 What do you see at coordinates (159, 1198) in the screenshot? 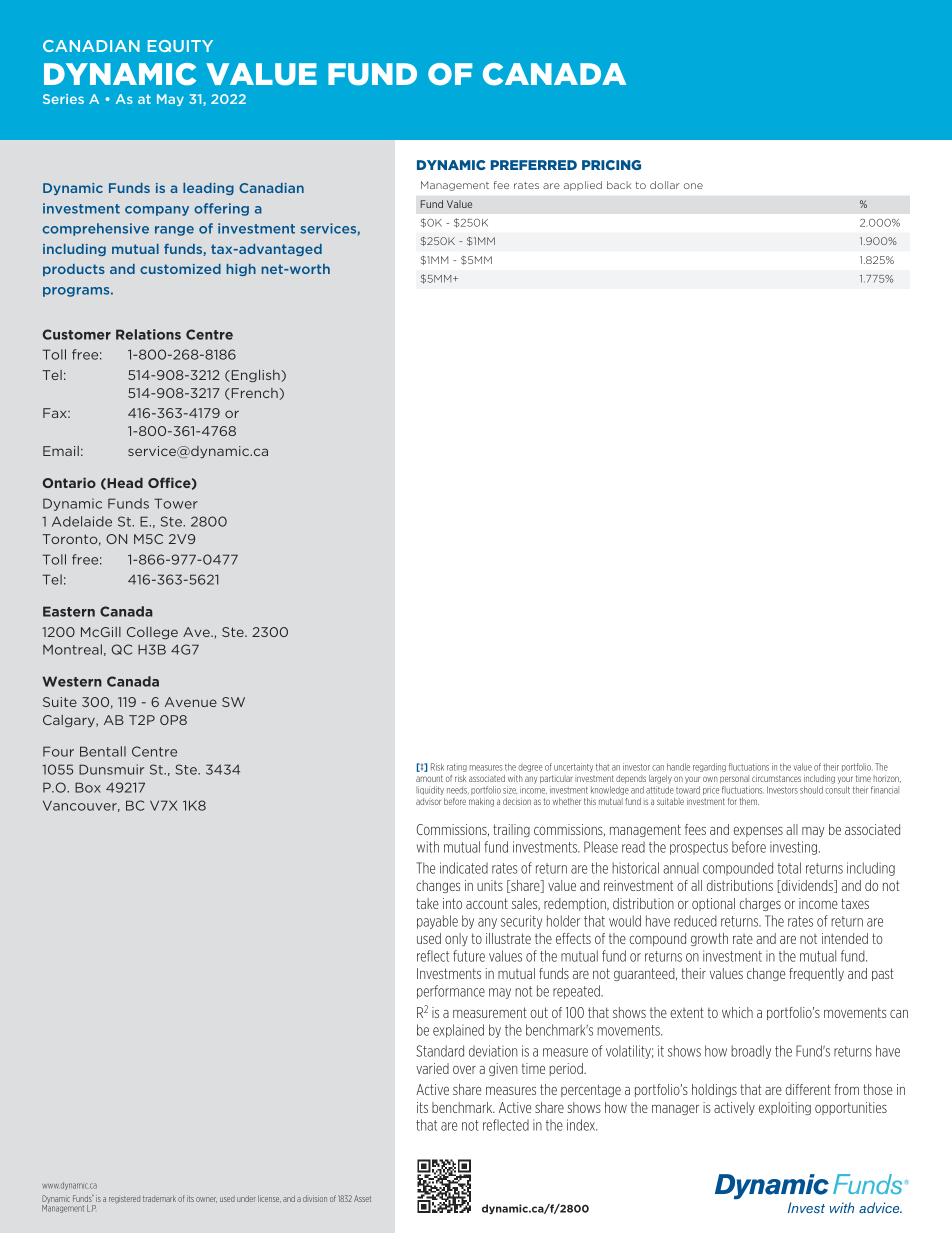
I see `trademark` at bounding box center [159, 1198].
